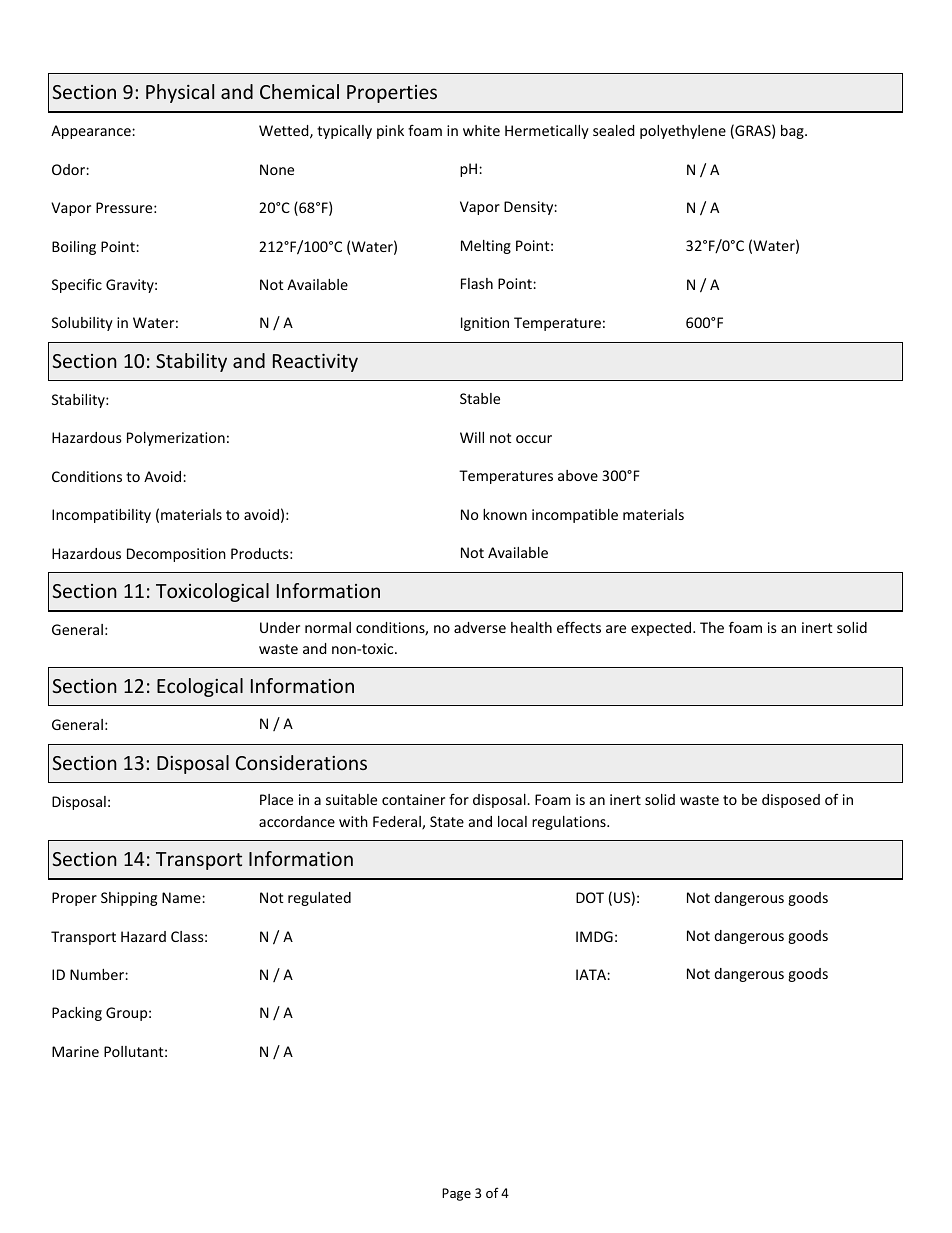 The image size is (952, 1233). I want to click on The, so click(712, 627).
